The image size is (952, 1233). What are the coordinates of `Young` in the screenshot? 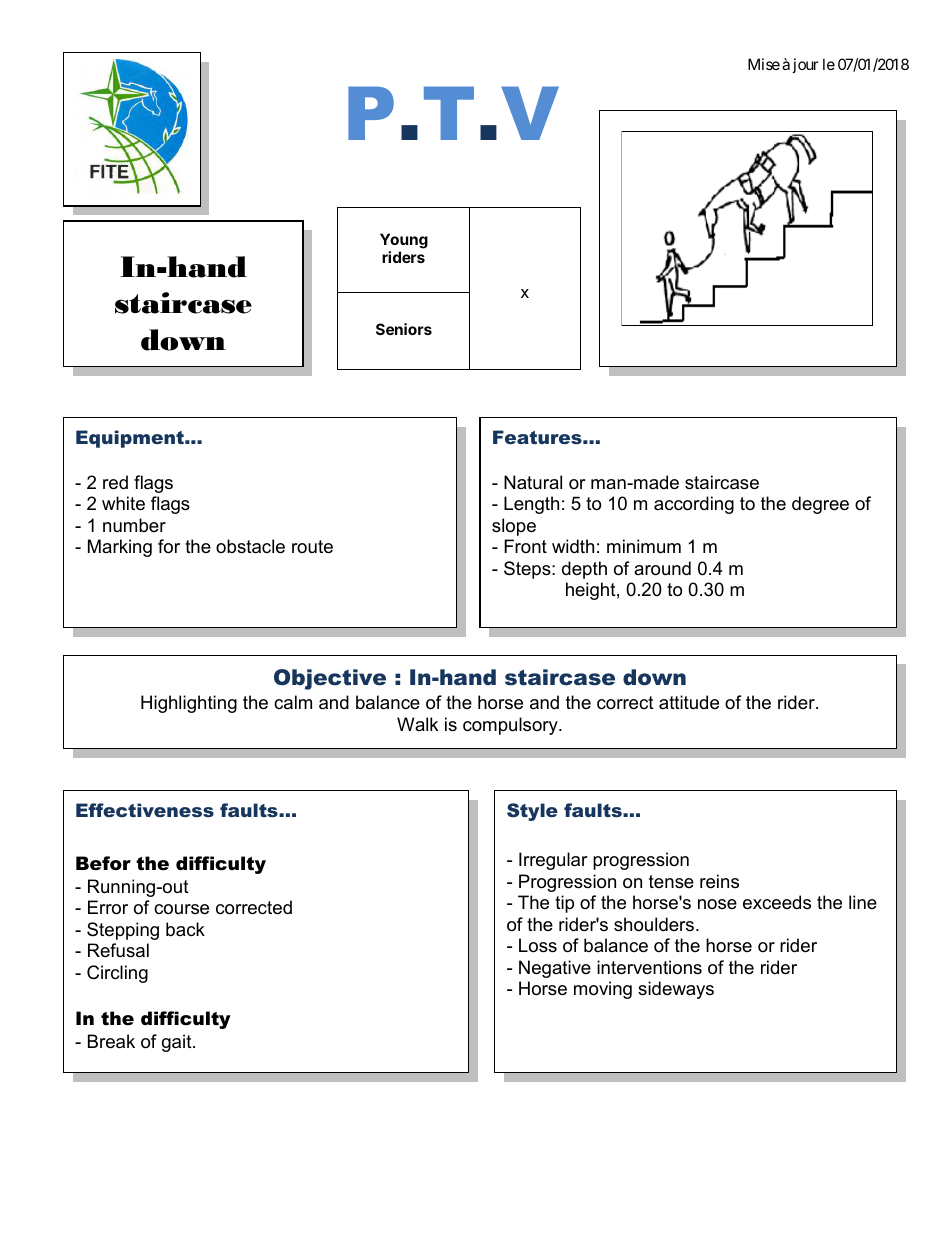 It's located at (404, 242).
